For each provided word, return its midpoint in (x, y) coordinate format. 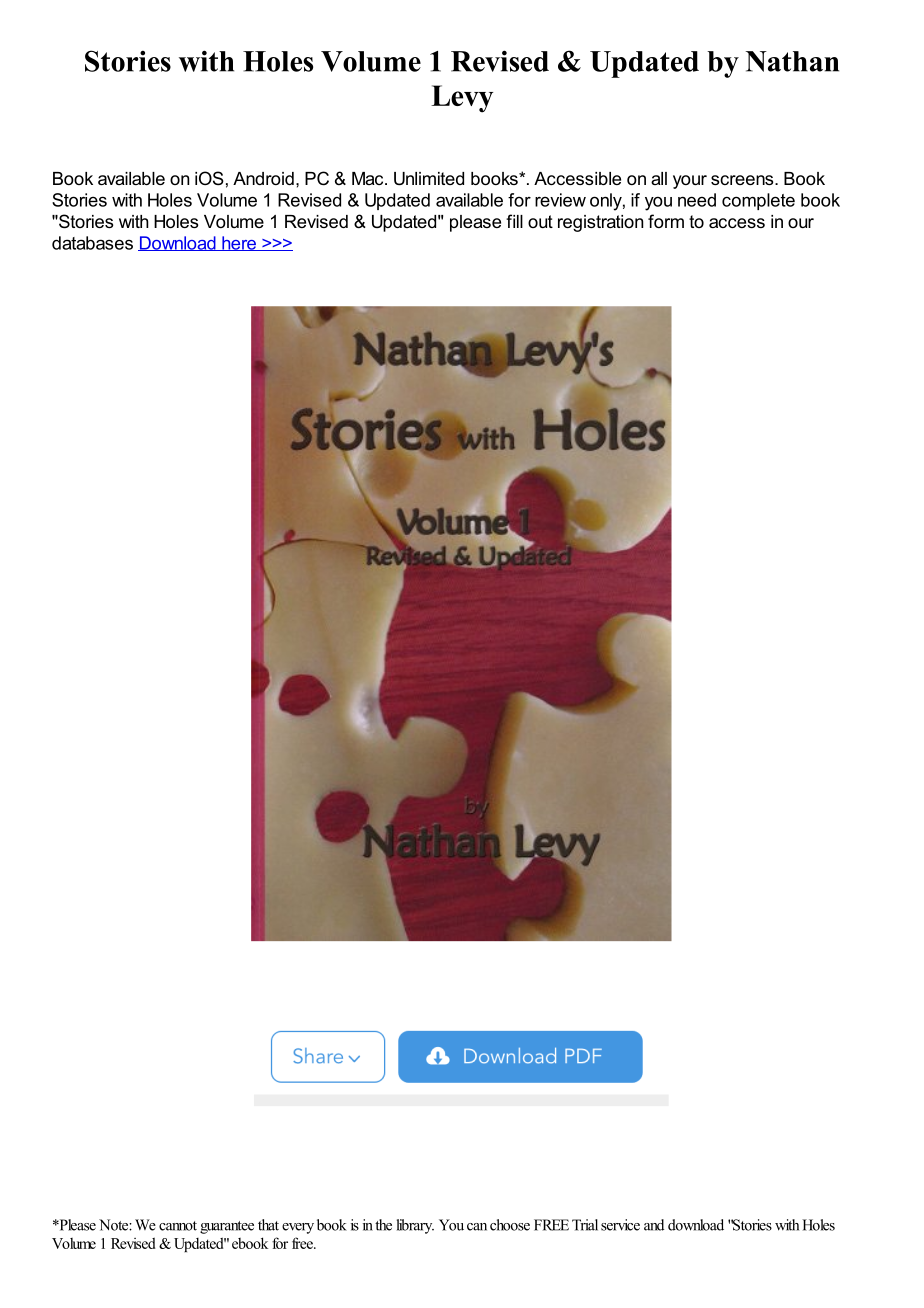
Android (263, 178)
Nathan (792, 61)
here (239, 243)
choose (510, 1225)
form (666, 221)
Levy (462, 99)
